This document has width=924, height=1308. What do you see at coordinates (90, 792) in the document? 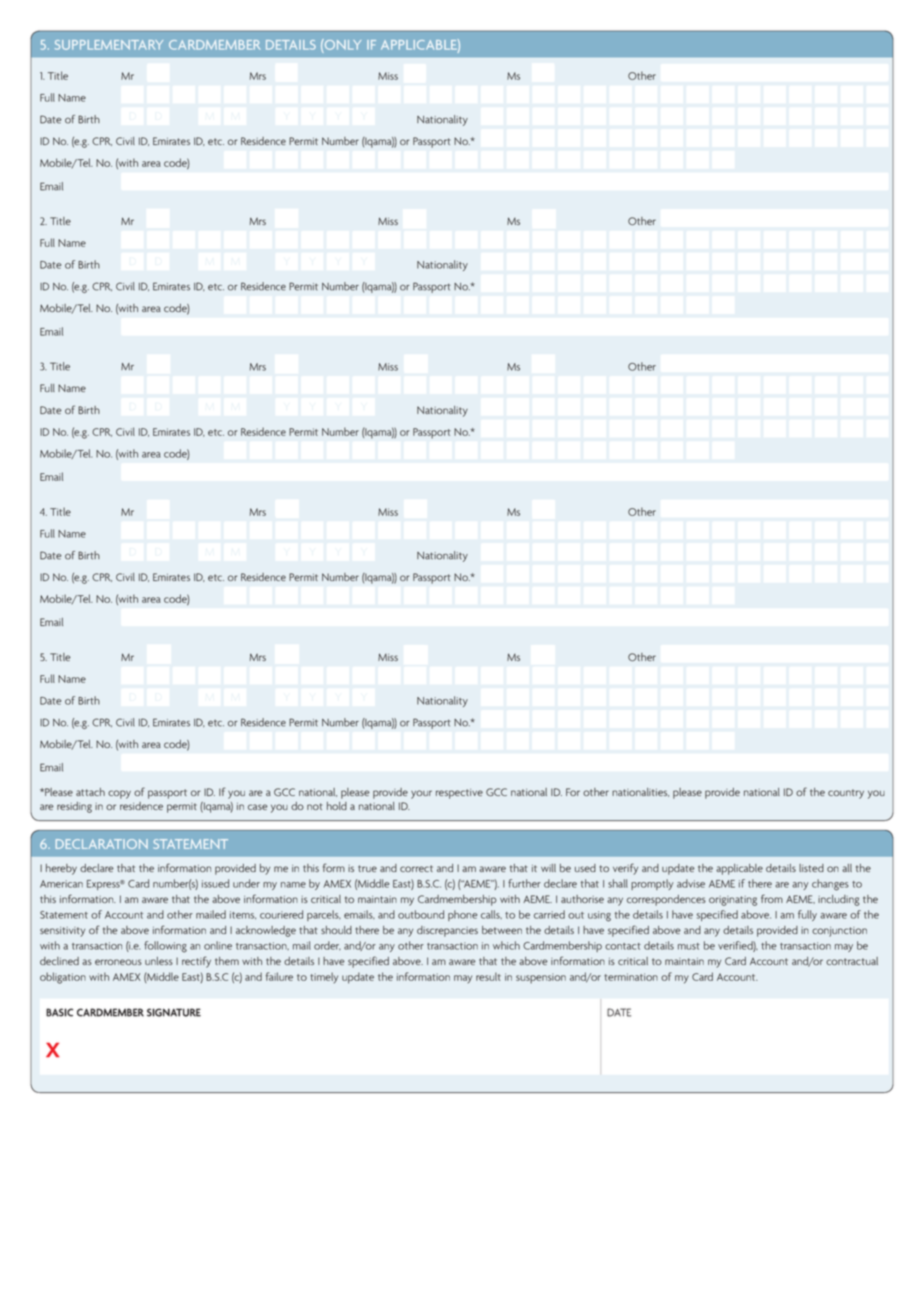
I see `attach` at bounding box center [90, 792].
